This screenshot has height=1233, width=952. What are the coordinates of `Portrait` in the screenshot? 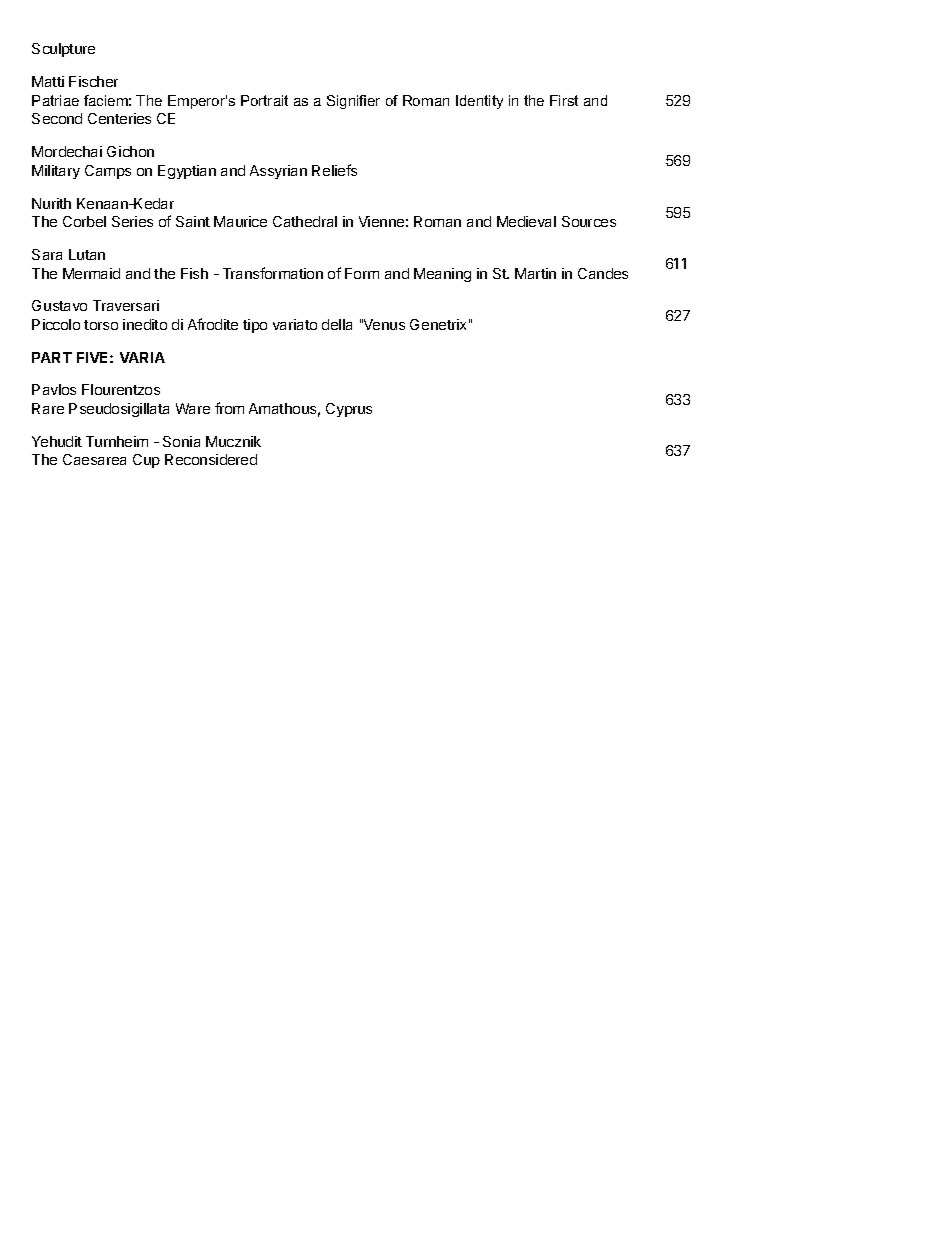 It's located at (264, 100).
